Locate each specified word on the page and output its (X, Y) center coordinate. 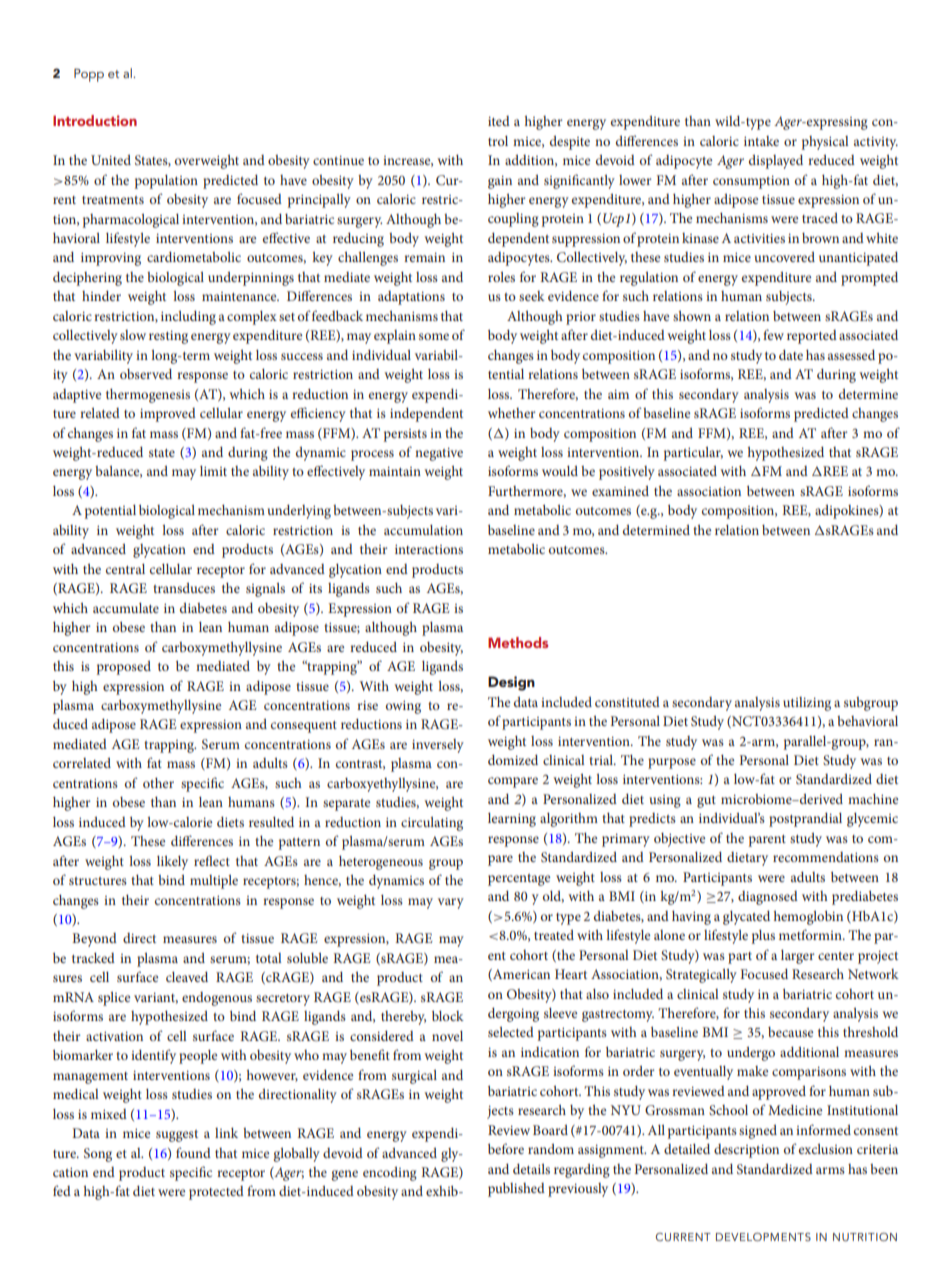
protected (216, 1193)
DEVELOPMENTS (763, 1237)
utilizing (807, 704)
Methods (518, 642)
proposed (124, 668)
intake (761, 141)
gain (500, 182)
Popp (89, 75)
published (516, 1190)
